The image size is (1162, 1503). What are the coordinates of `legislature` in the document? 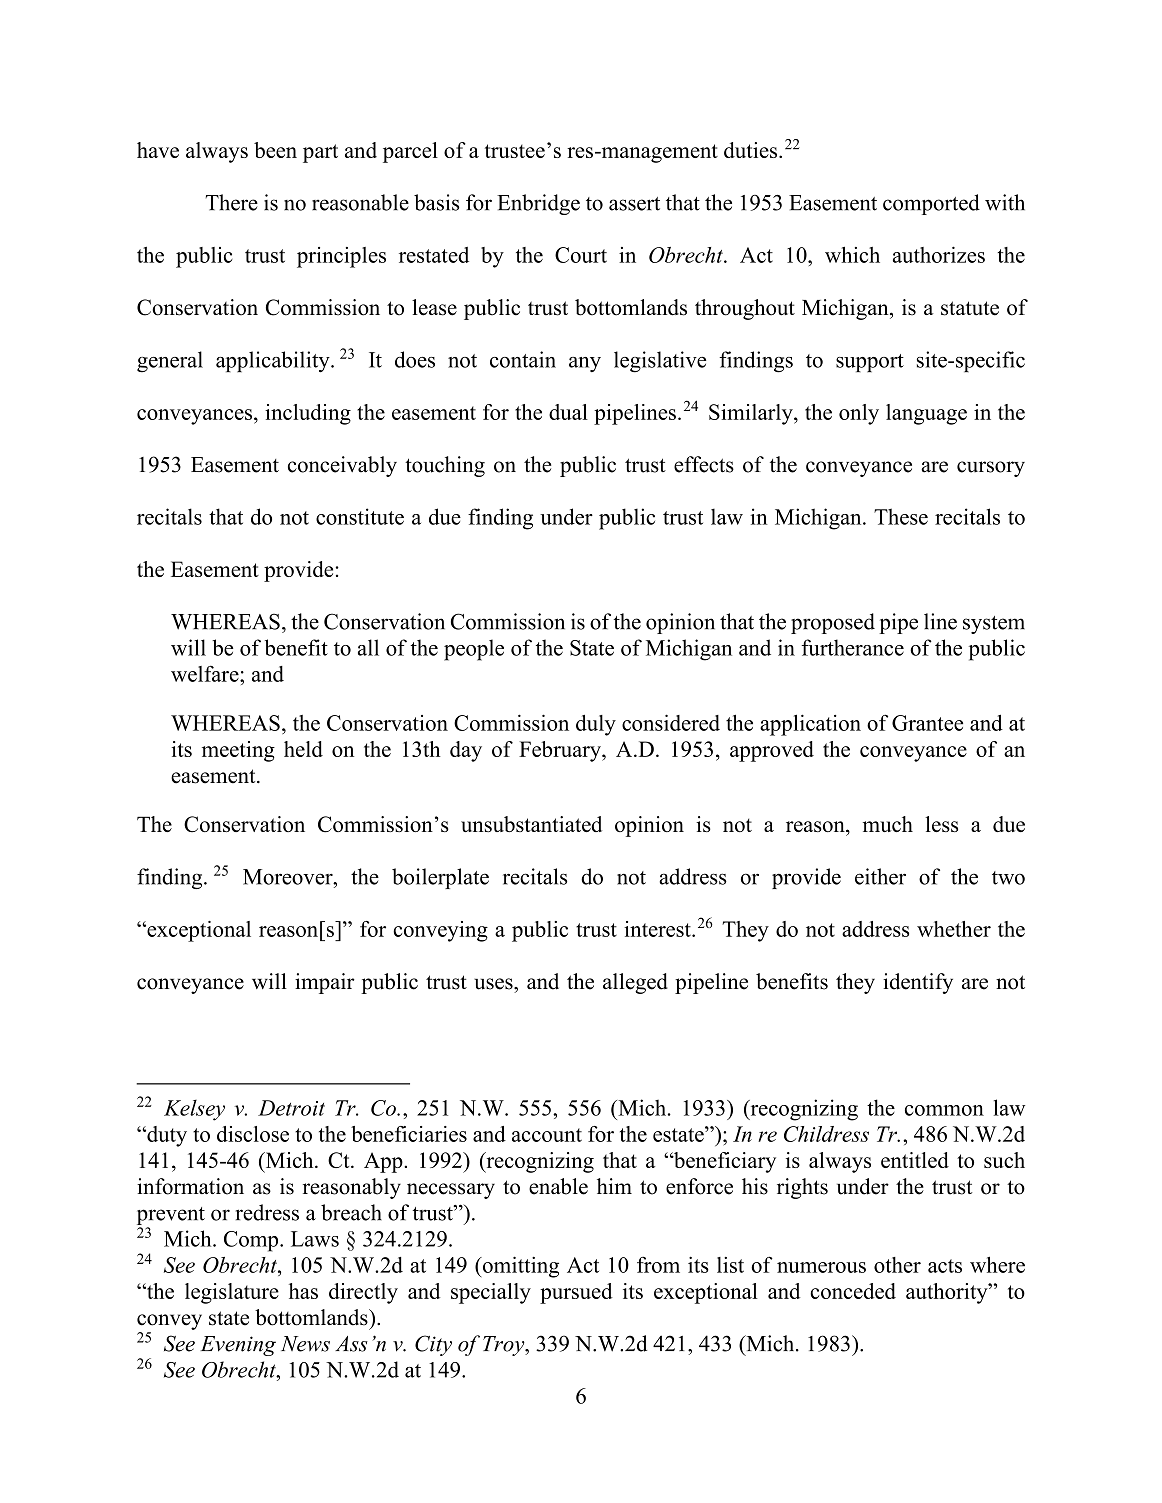 It's located at (232, 1293).
